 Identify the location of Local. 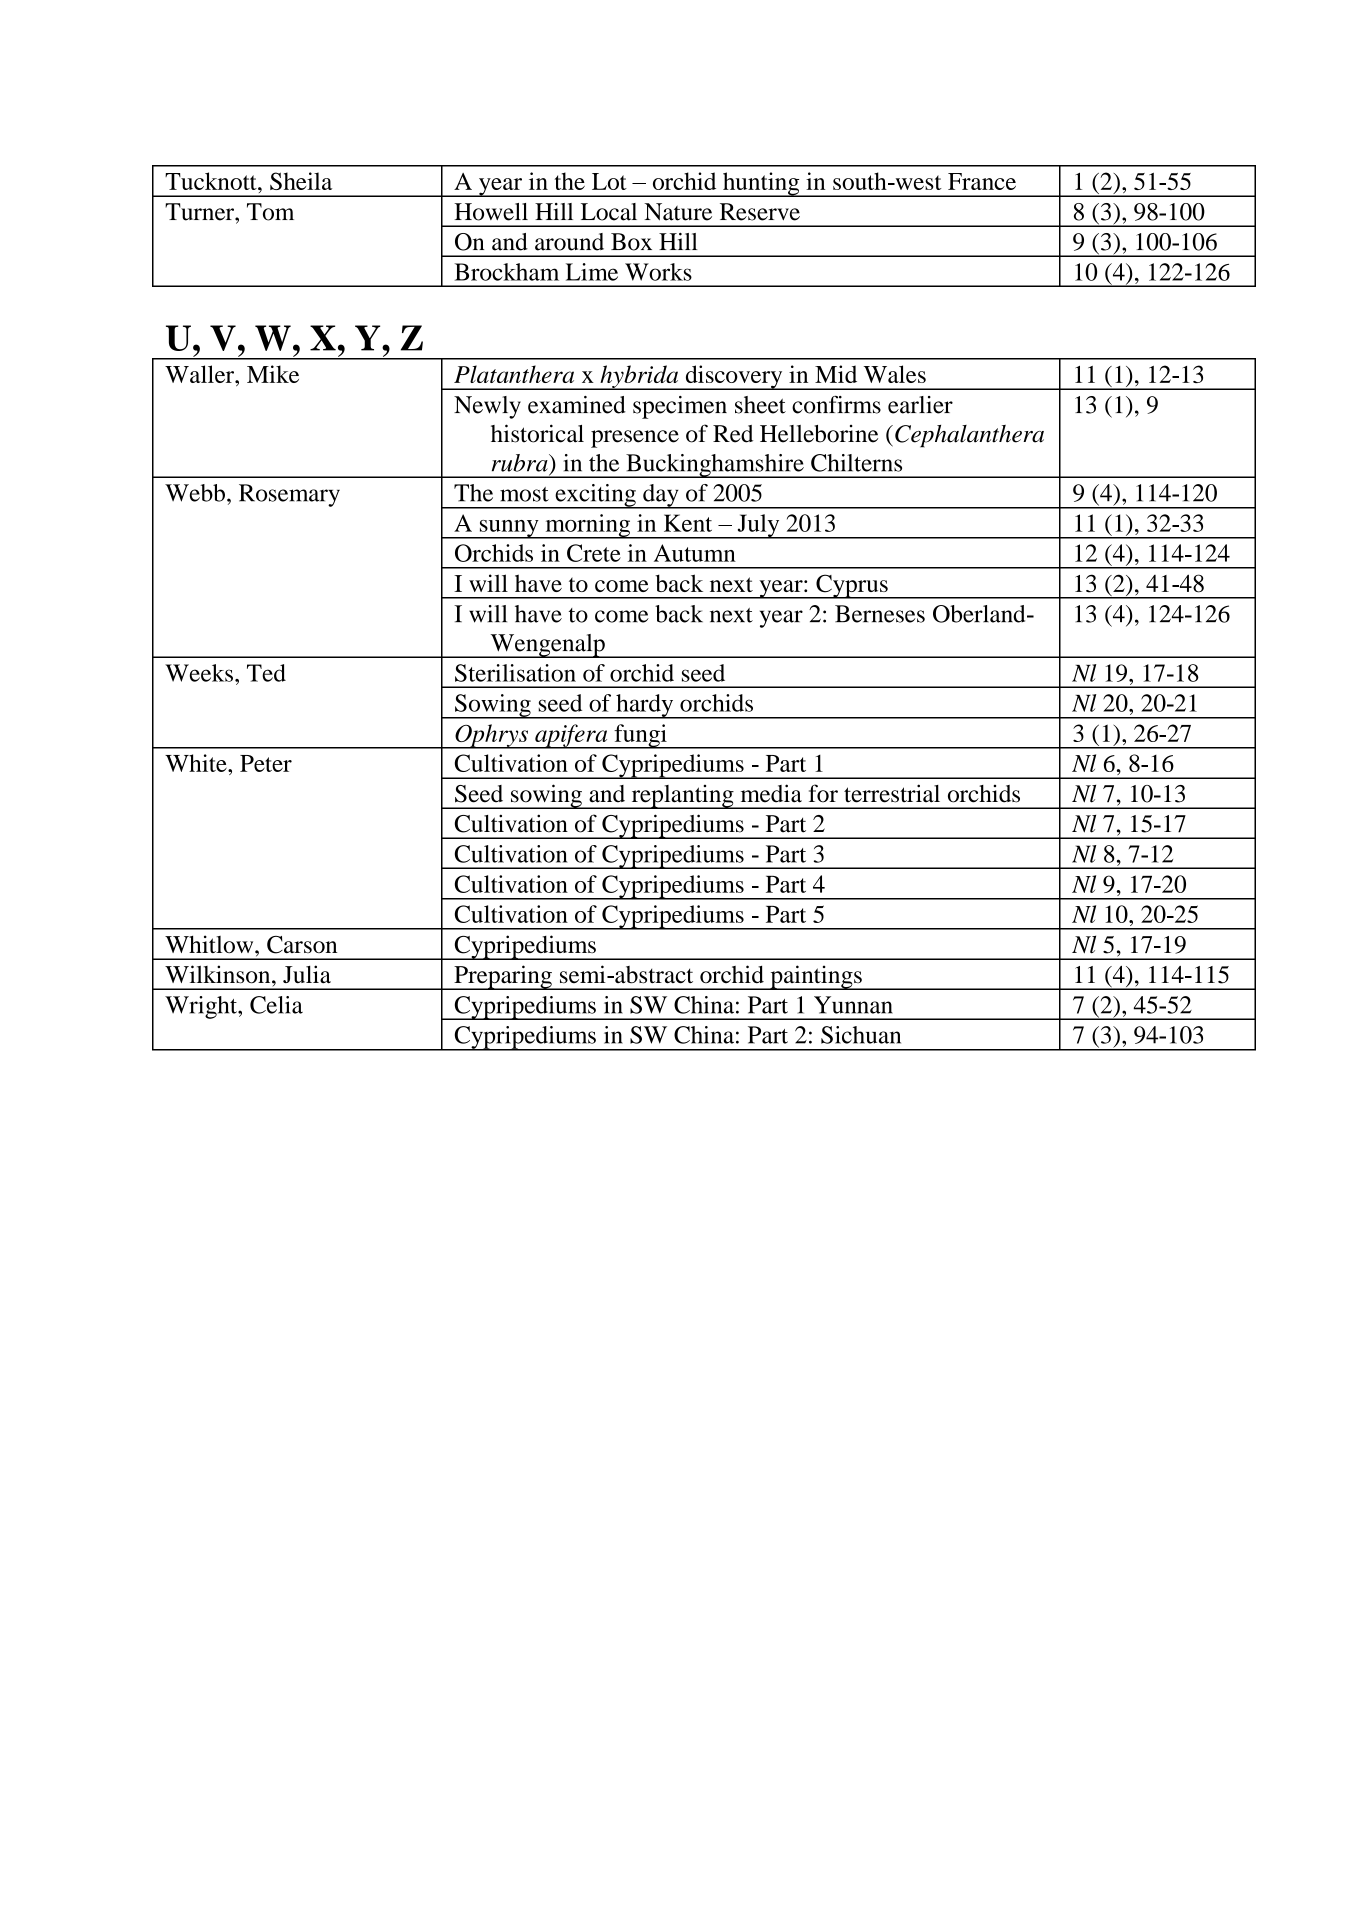
(609, 212).
